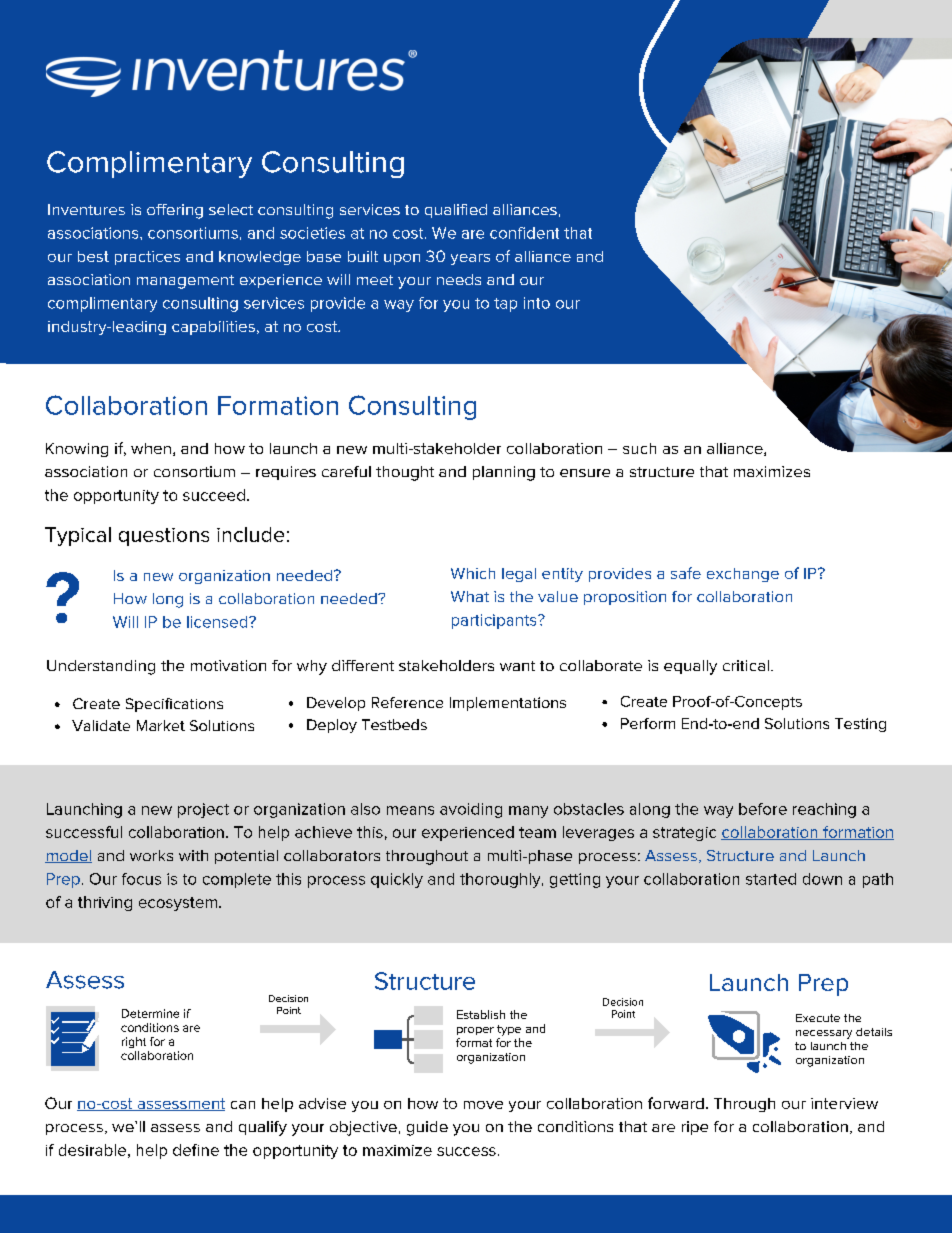 The image size is (952, 1233). Describe the element at coordinates (771, 879) in the document. I see `started` at that location.
